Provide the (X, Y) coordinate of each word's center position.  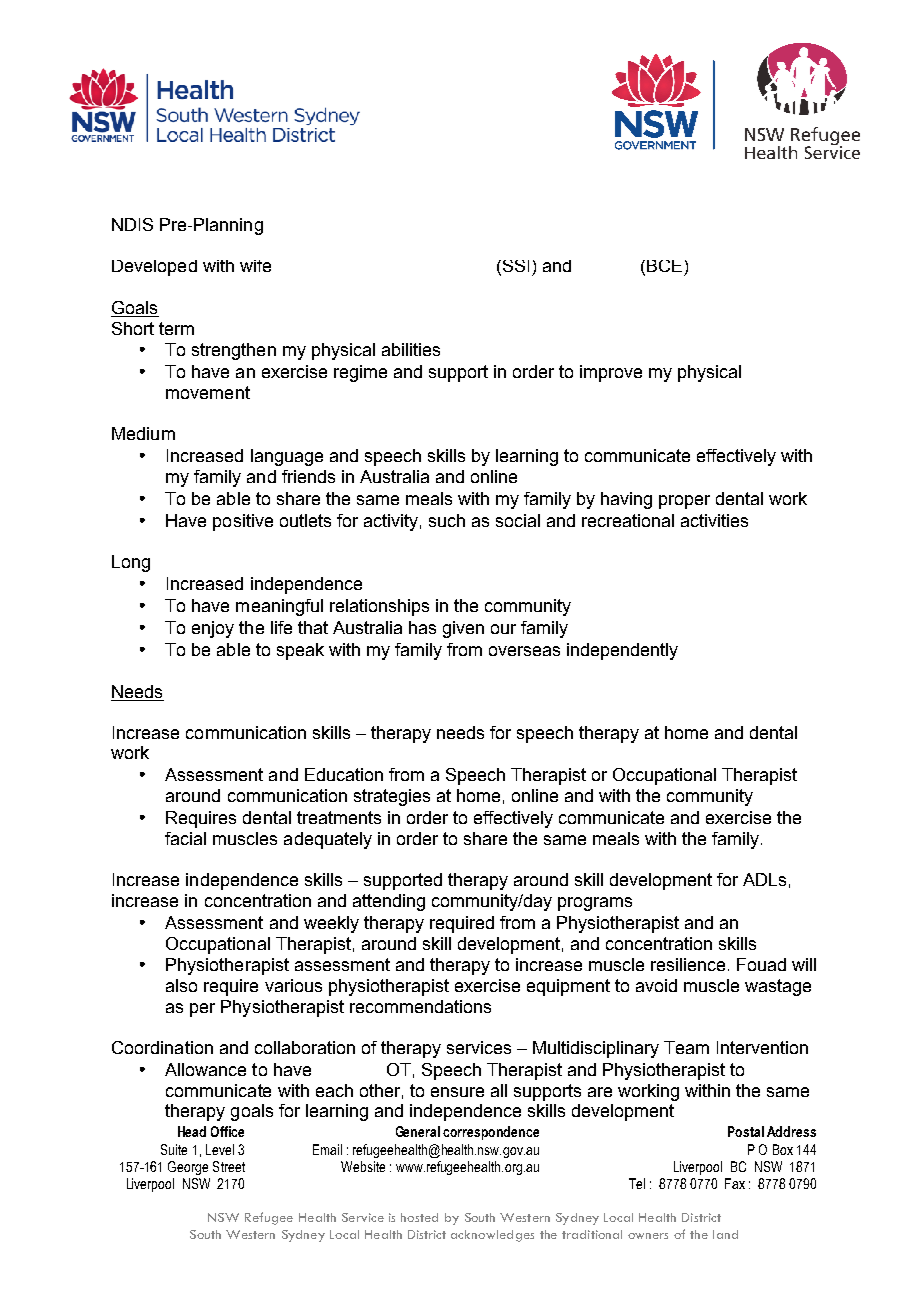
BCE (664, 266)
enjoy (213, 629)
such (447, 520)
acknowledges (492, 1236)
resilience (688, 964)
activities (714, 520)
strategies (392, 797)
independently (622, 651)
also (181, 985)
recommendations (420, 1006)
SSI (514, 267)
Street (229, 1166)
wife (255, 266)
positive (243, 522)
